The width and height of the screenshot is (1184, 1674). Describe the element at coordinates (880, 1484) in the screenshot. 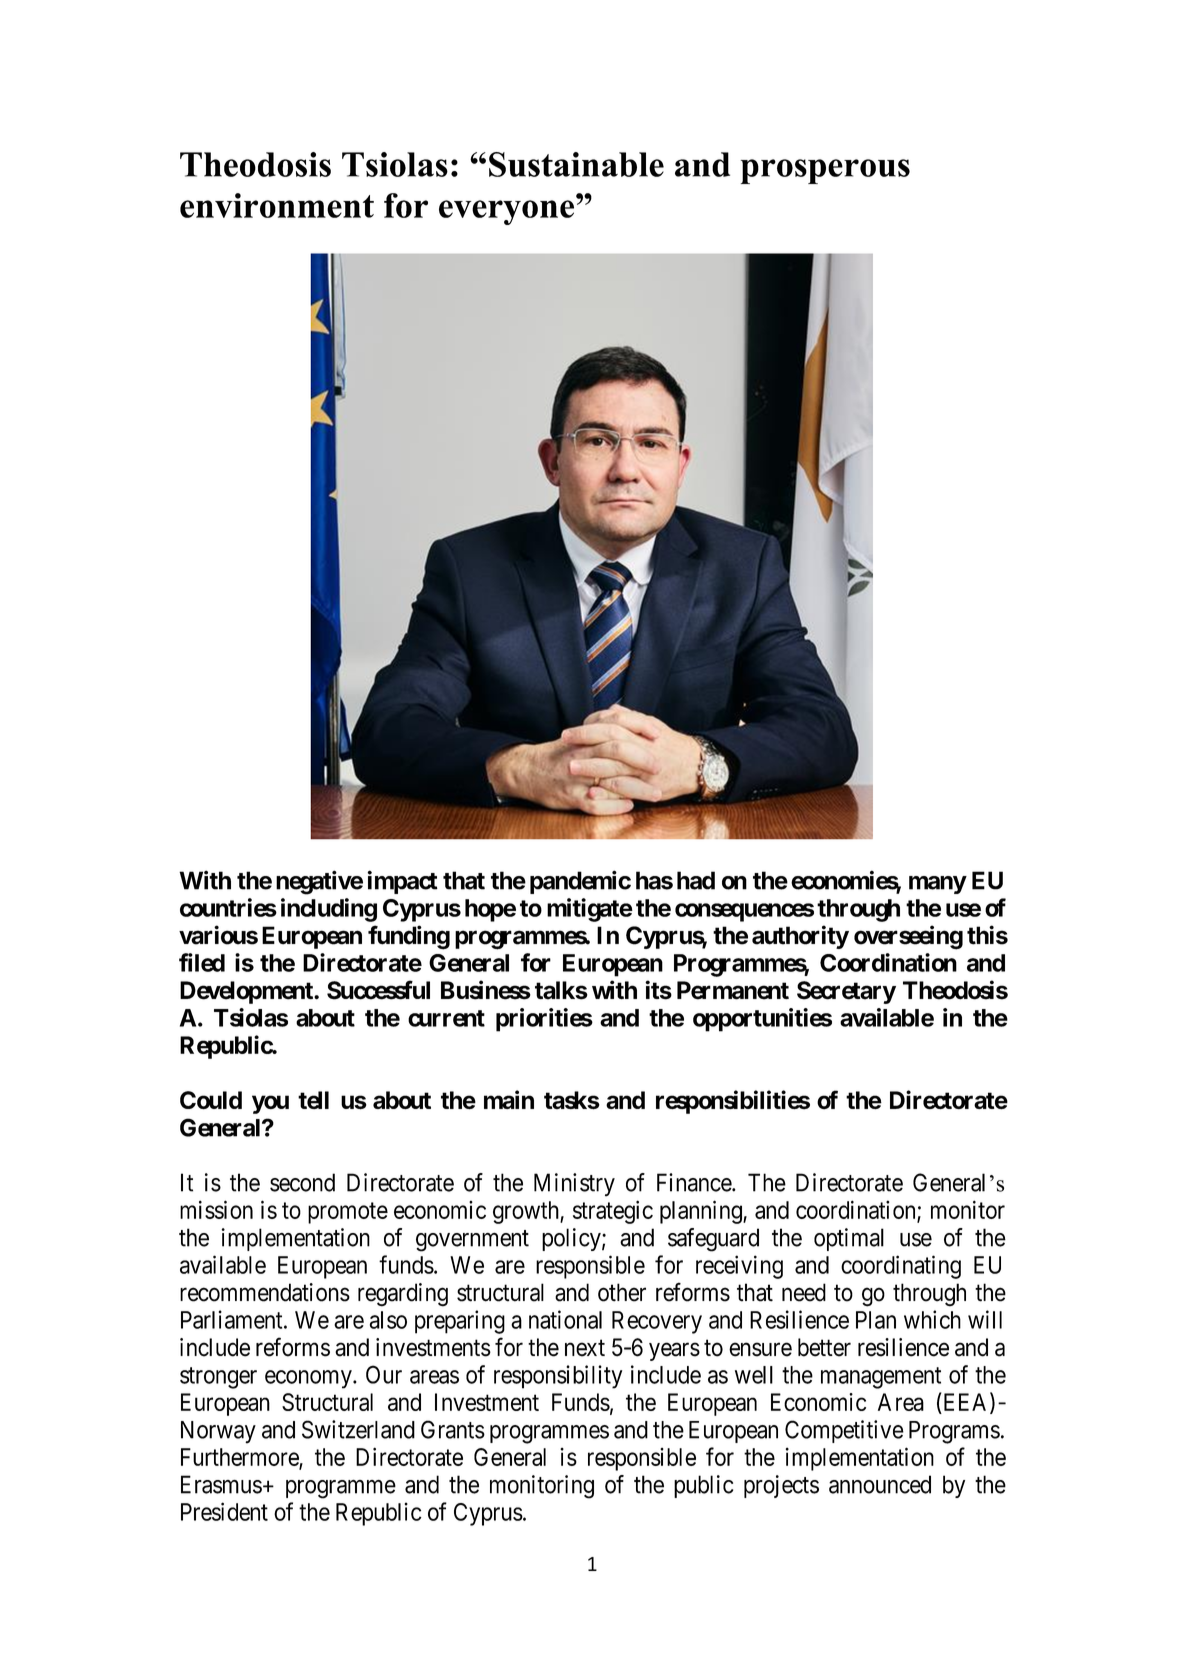

I see `announced` at that location.
